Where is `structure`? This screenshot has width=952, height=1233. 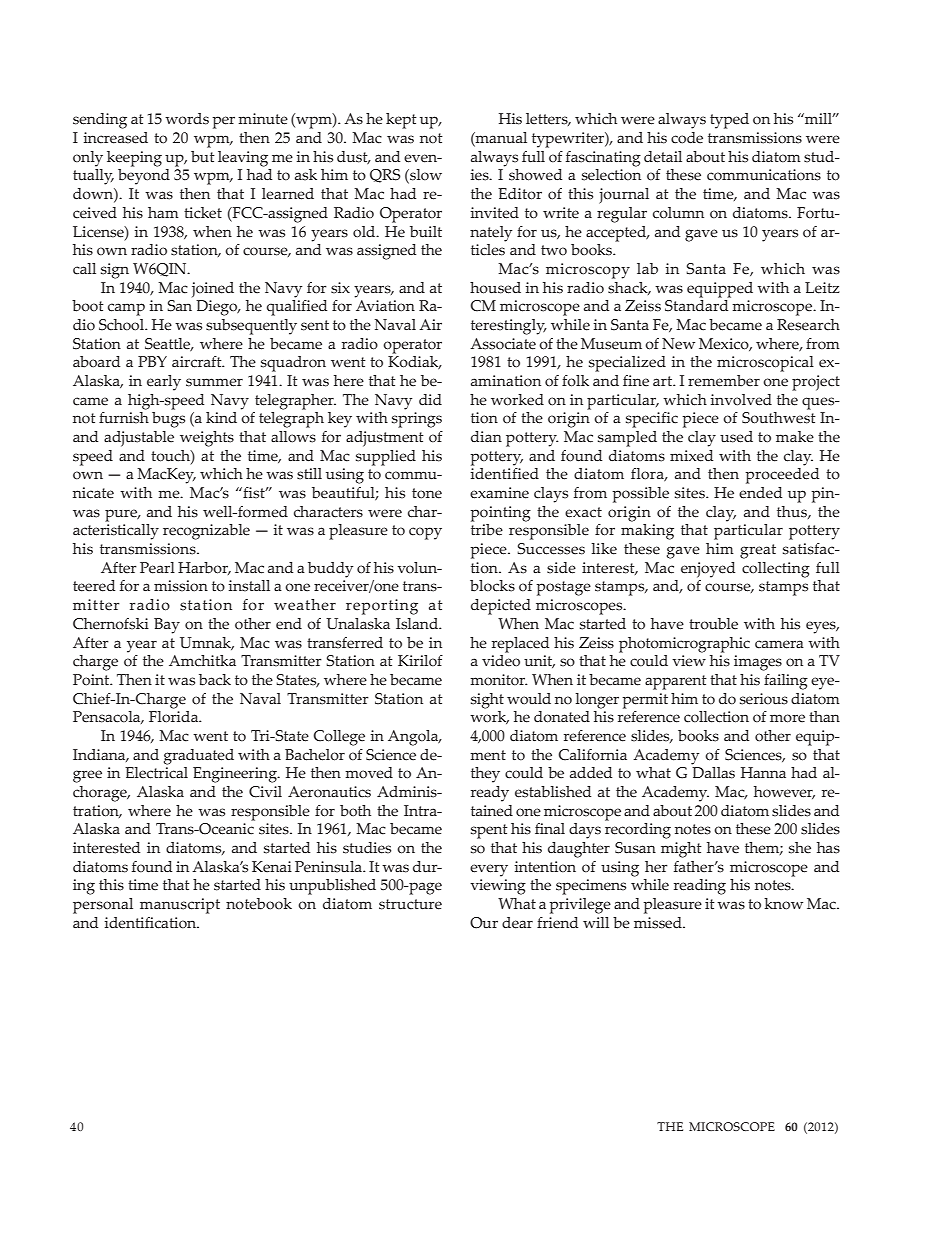 structure is located at coordinates (410, 904).
